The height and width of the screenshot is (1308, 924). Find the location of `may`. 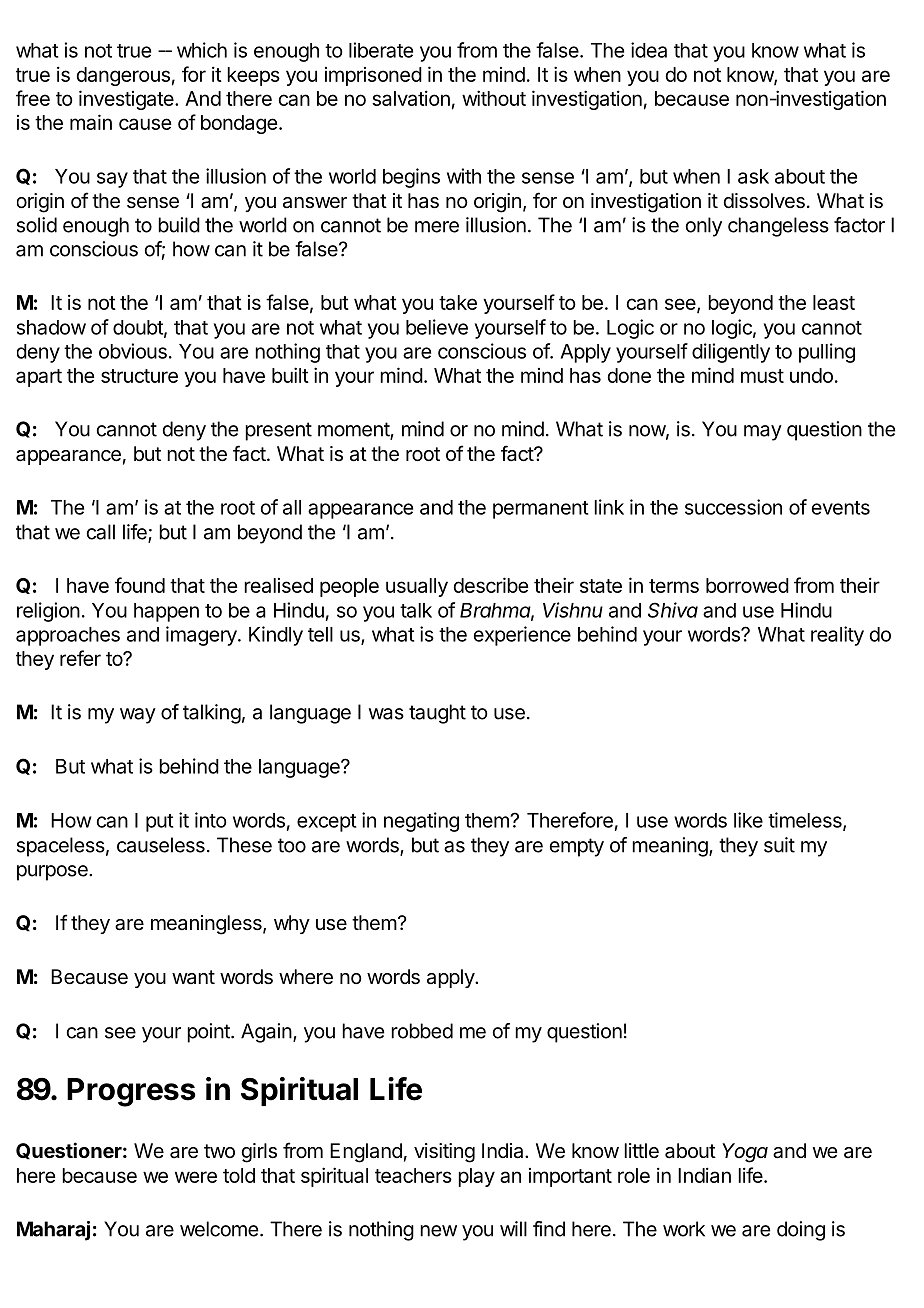

may is located at coordinates (763, 433).
